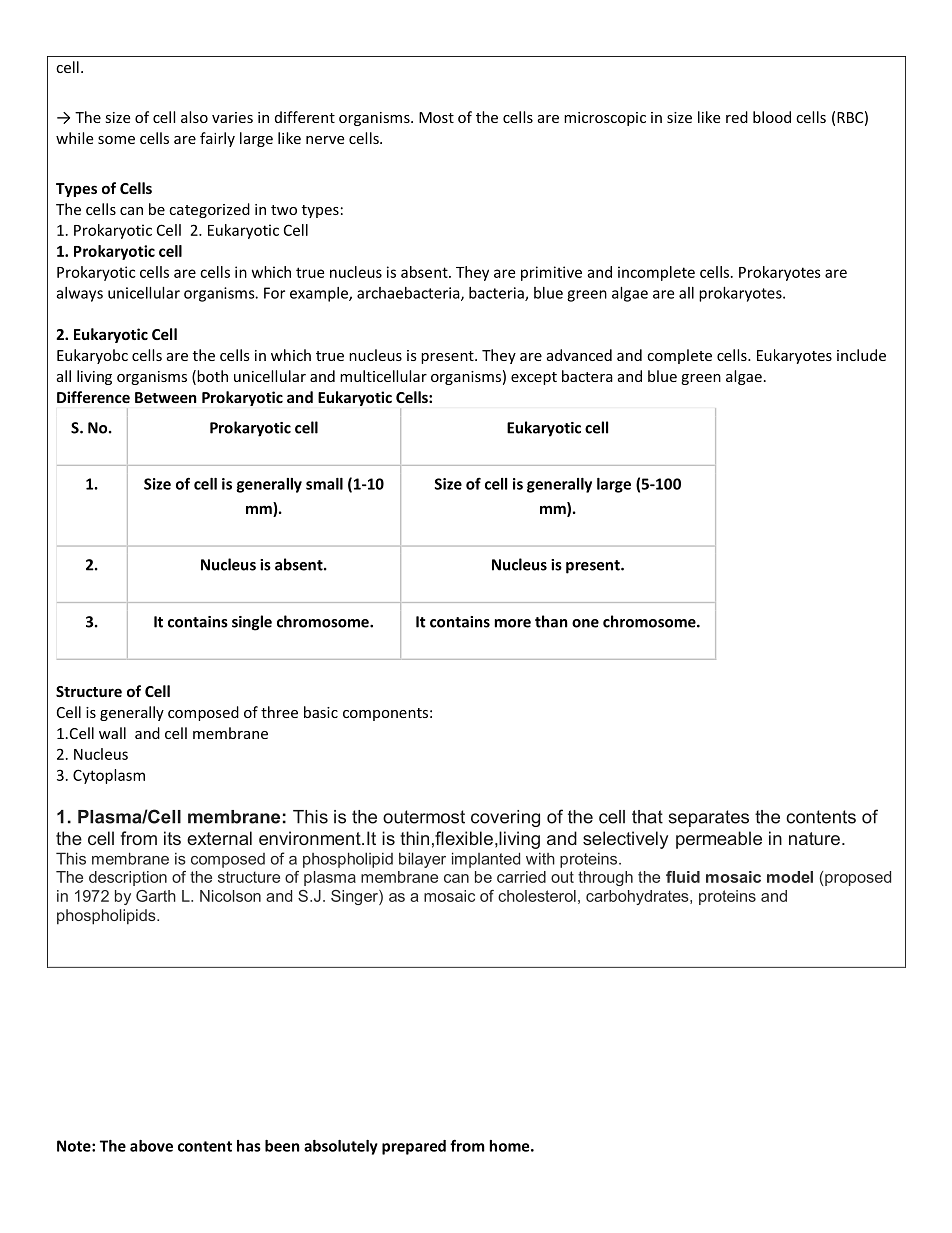 The height and width of the screenshot is (1233, 952). Describe the element at coordinates (709, 818) in the screenshot. I see `separates` at that location.
